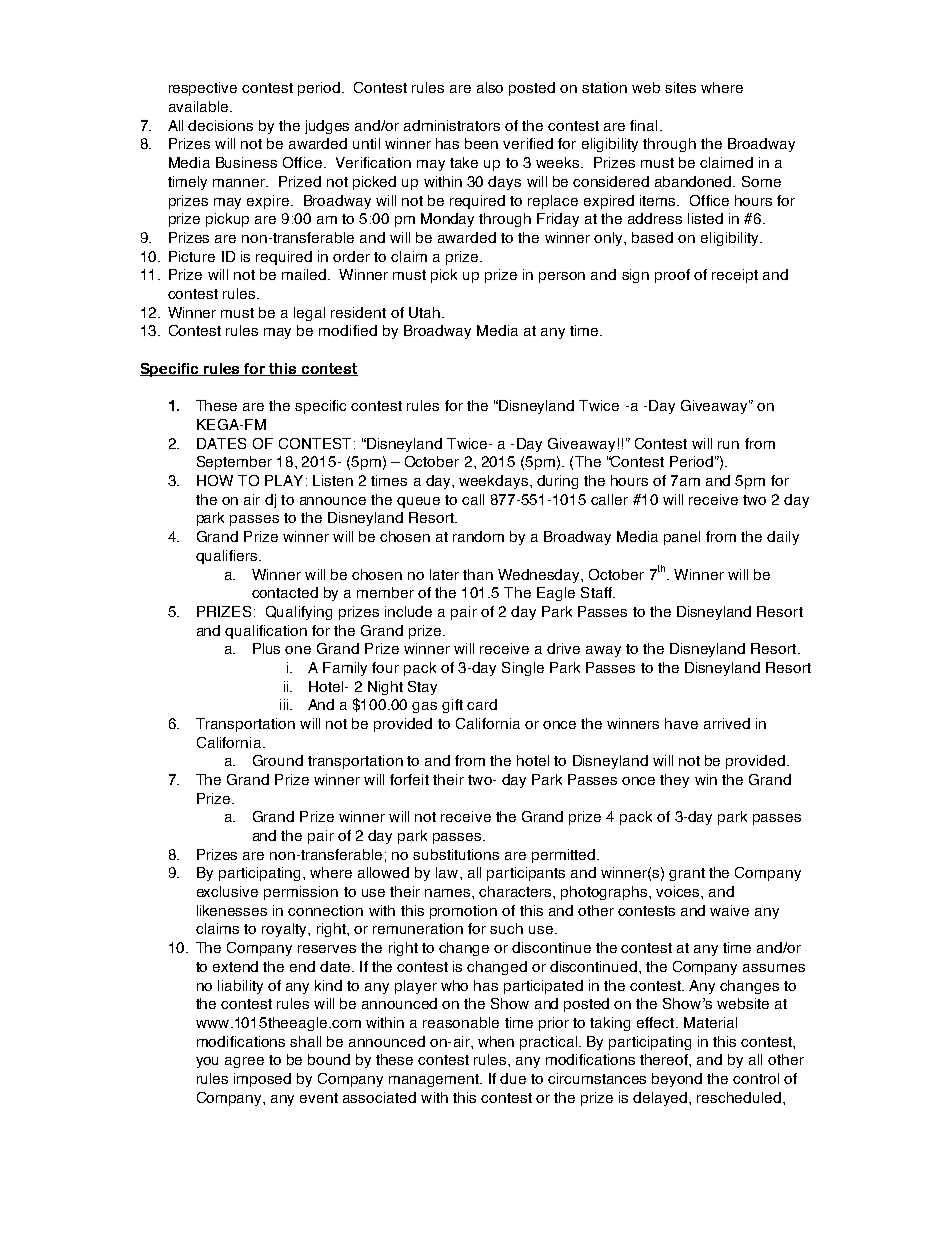  I want to click on than, so click(478, 574).
